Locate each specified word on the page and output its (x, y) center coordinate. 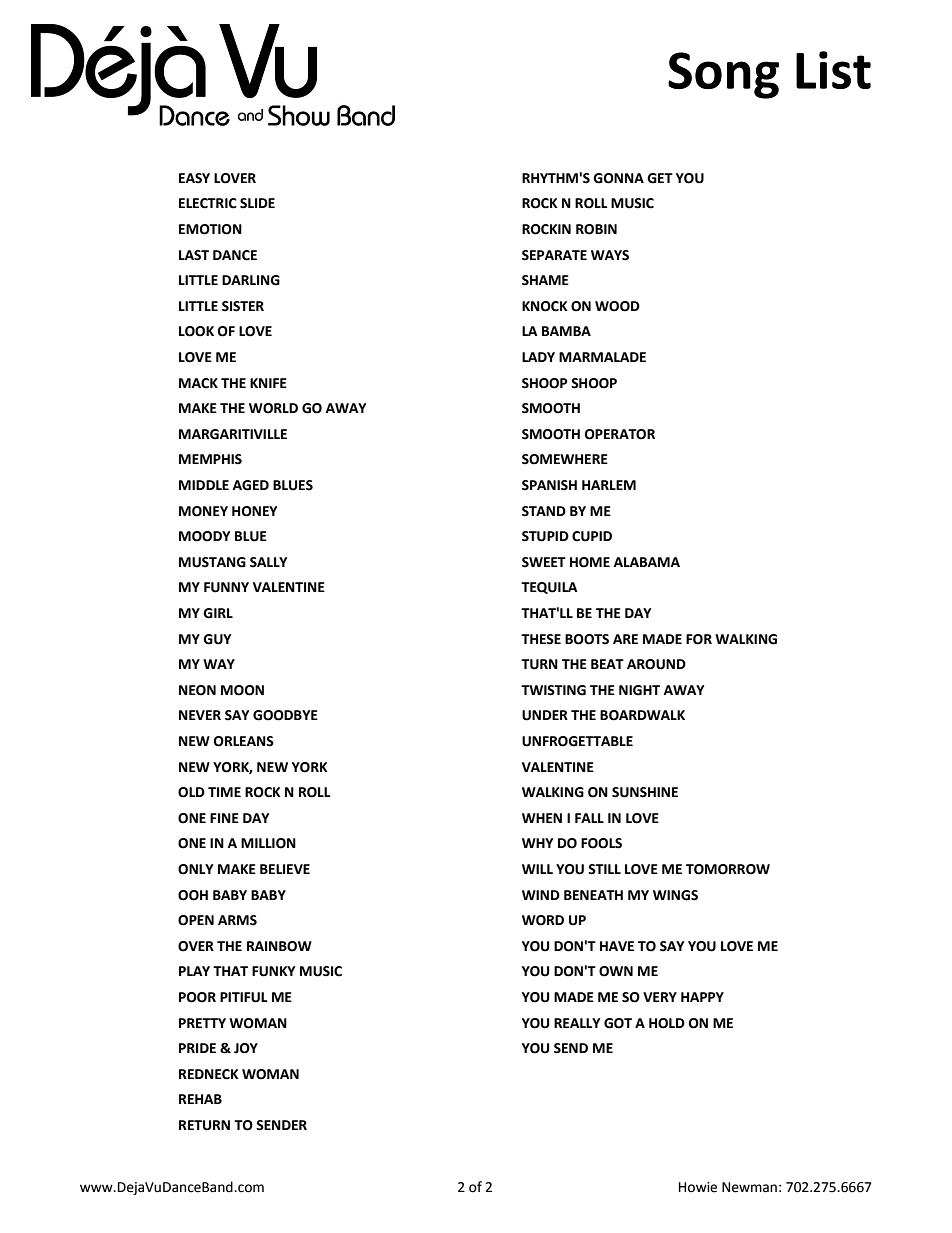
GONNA (618, 178)
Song (723, 75)
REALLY (577, 1023)
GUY (217, 639)
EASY (194, 178)
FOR (699, 639)
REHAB (200, 1099)
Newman (749, 1187)
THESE (541, 639)
